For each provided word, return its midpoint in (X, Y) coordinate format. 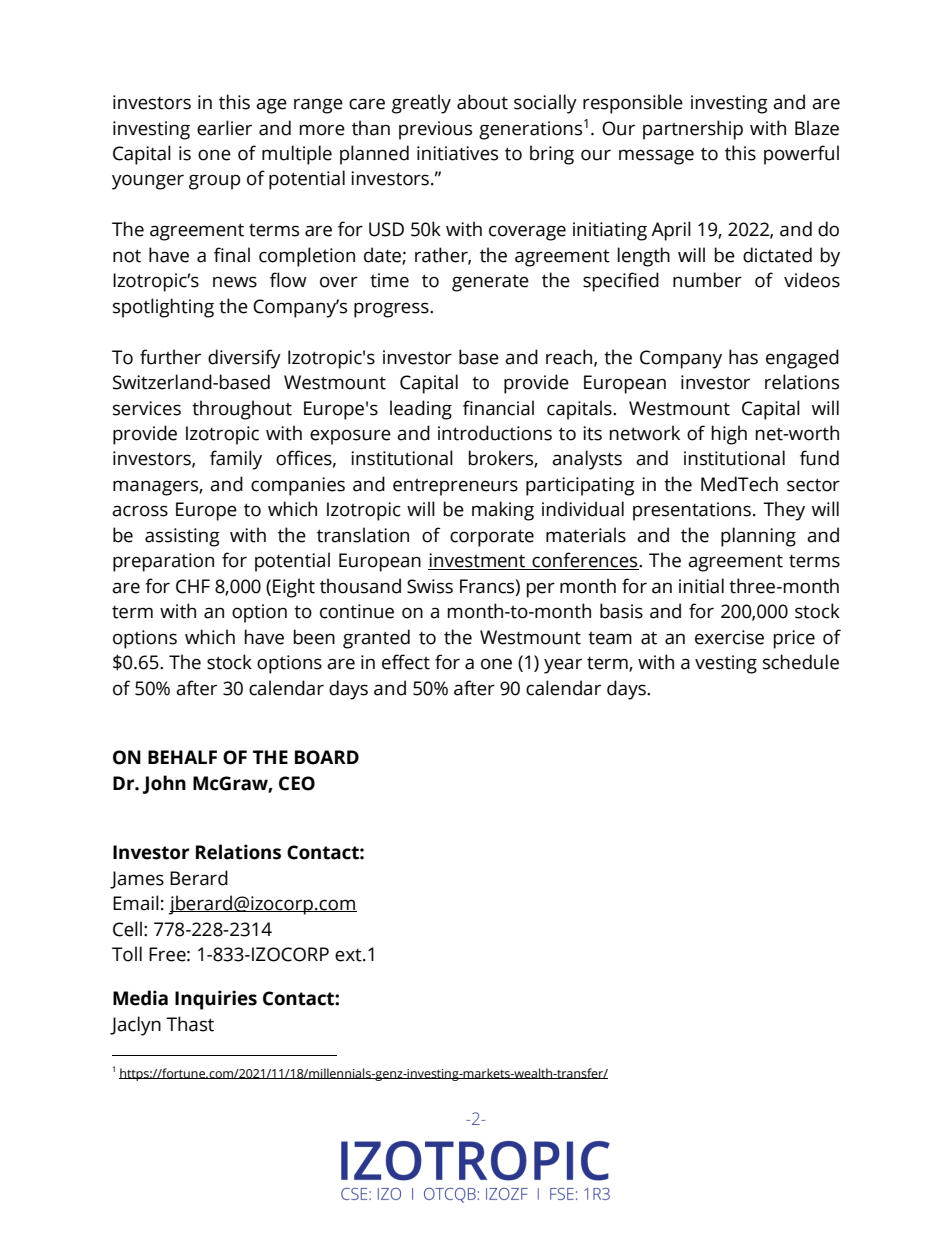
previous (435, 130)
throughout (242, 410)
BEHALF (182, 757)
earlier (224, 128)
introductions (495, 433)
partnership (693, 130)
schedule (801, 662)
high (729, 435)
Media (140, 998)
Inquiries (216, 1000)
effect (406, 662)
